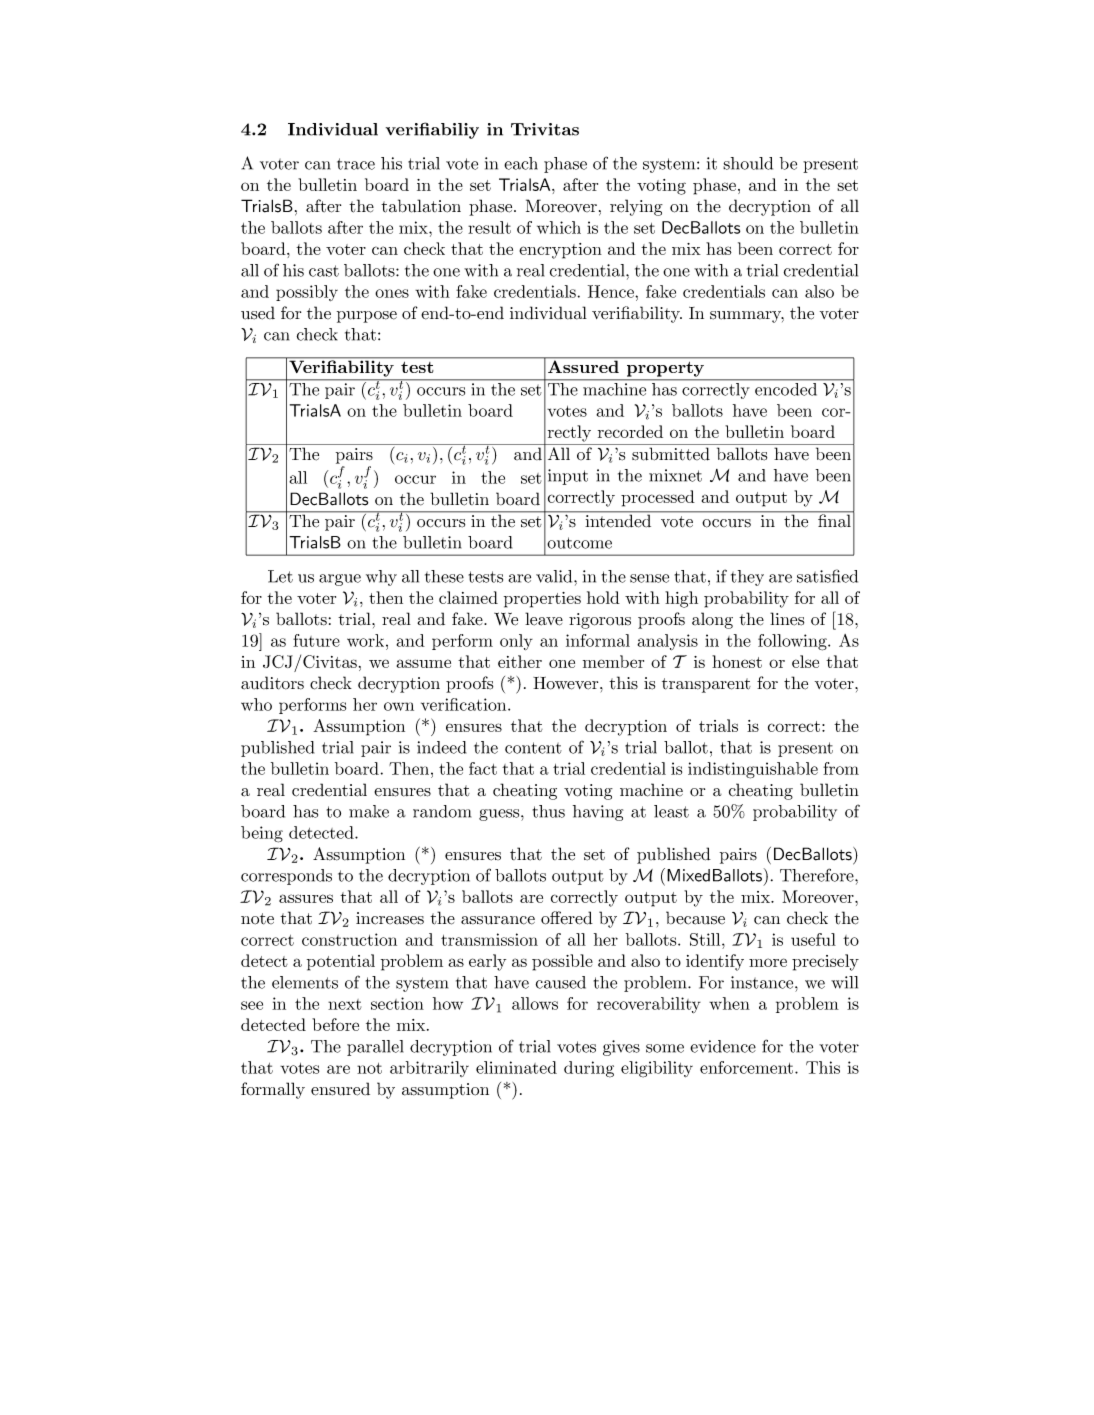  I want to click on they, so click(747, 578).
